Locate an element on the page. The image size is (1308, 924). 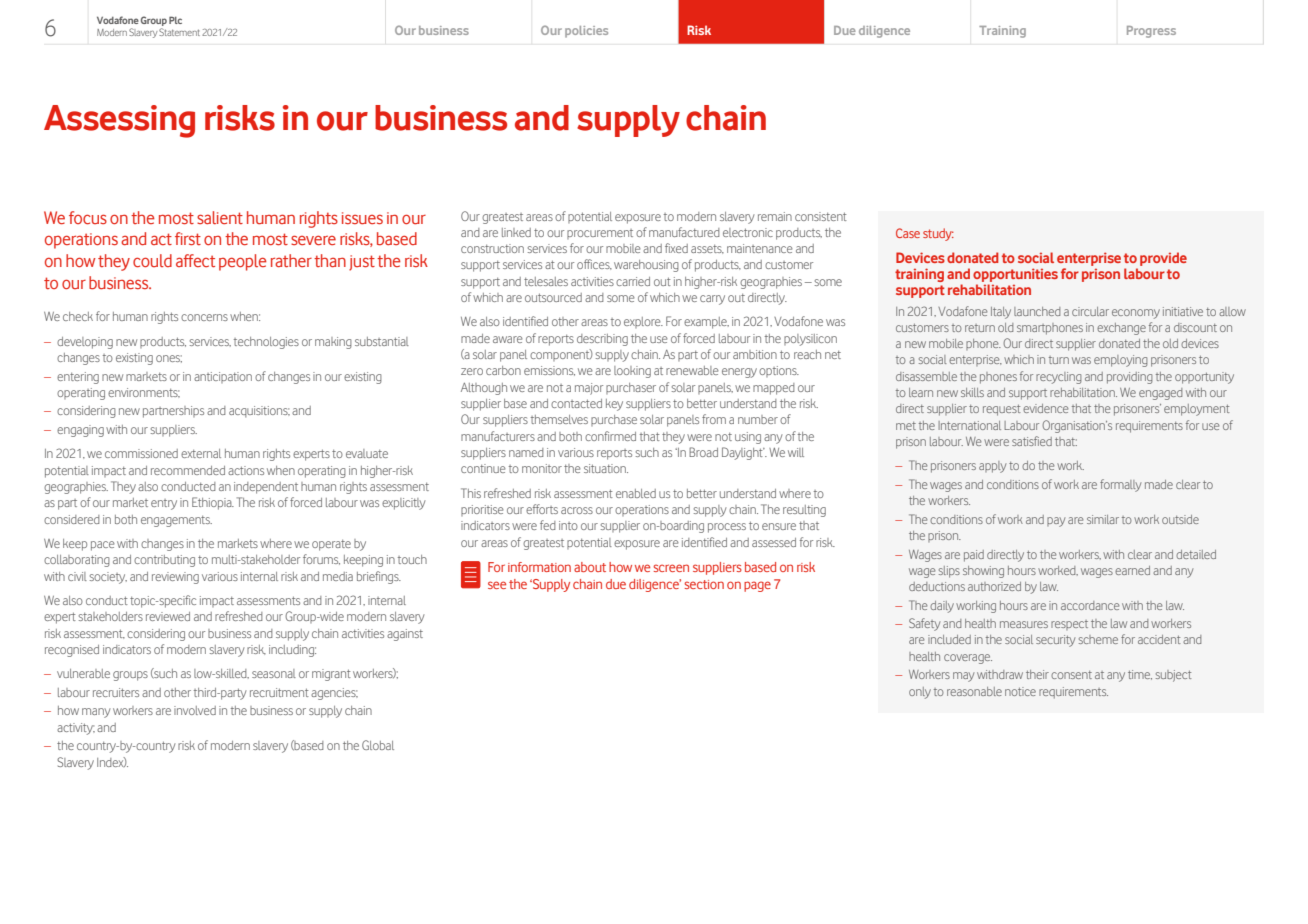
Progress is located at coordinates (1151, 32).
